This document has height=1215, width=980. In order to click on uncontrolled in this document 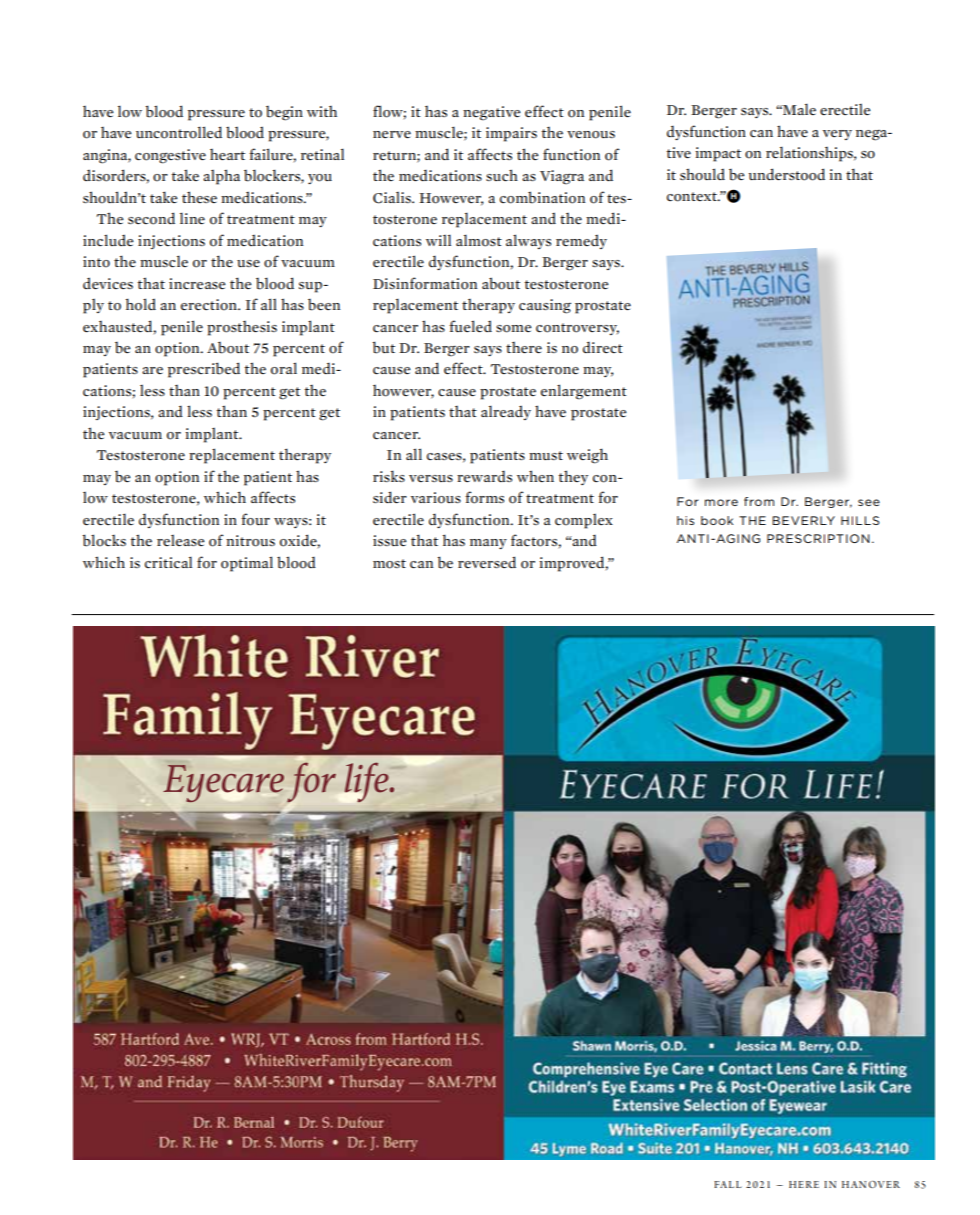, I will do `click(179, 132)`.
